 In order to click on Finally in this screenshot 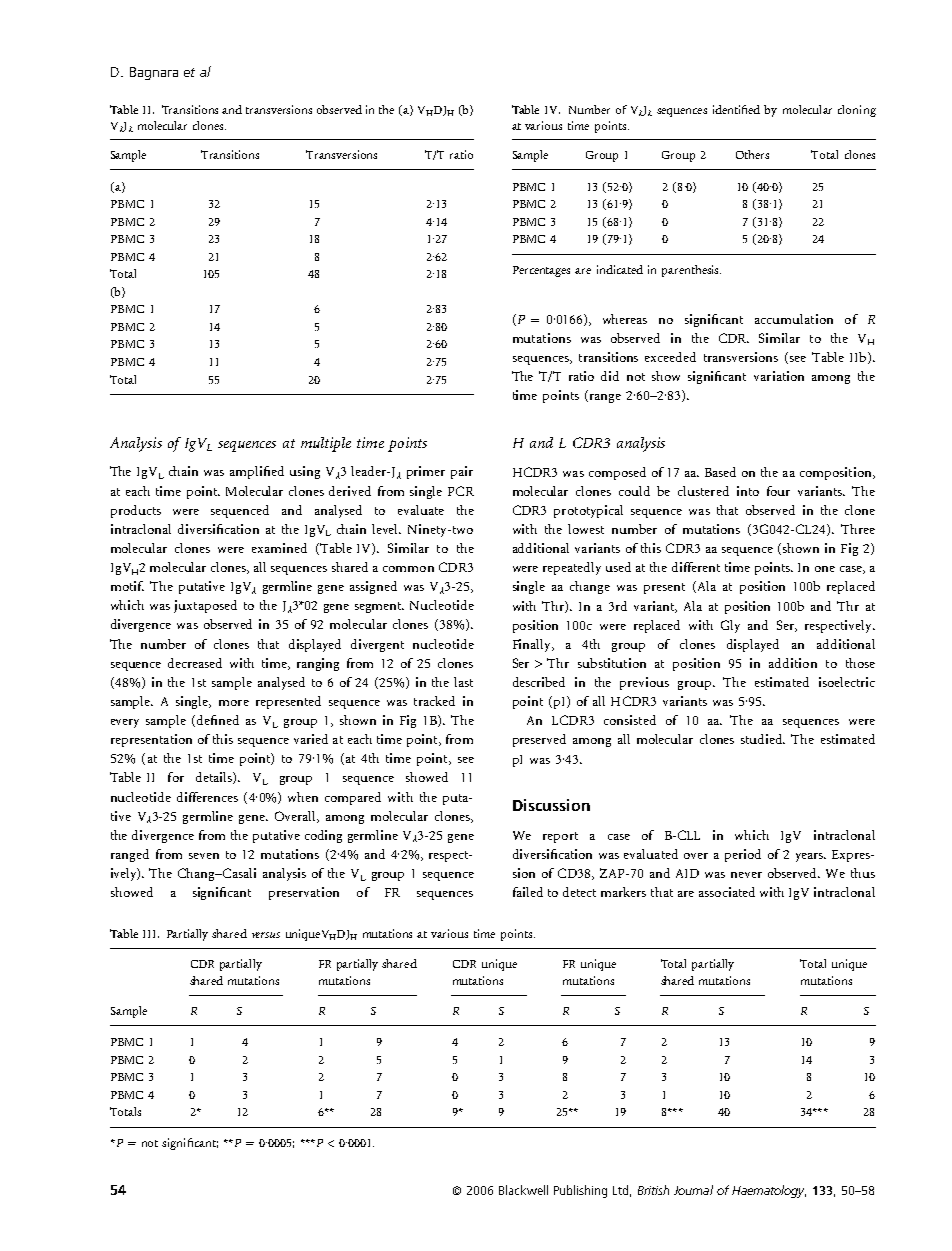, I will do `click(533, 645)`.
